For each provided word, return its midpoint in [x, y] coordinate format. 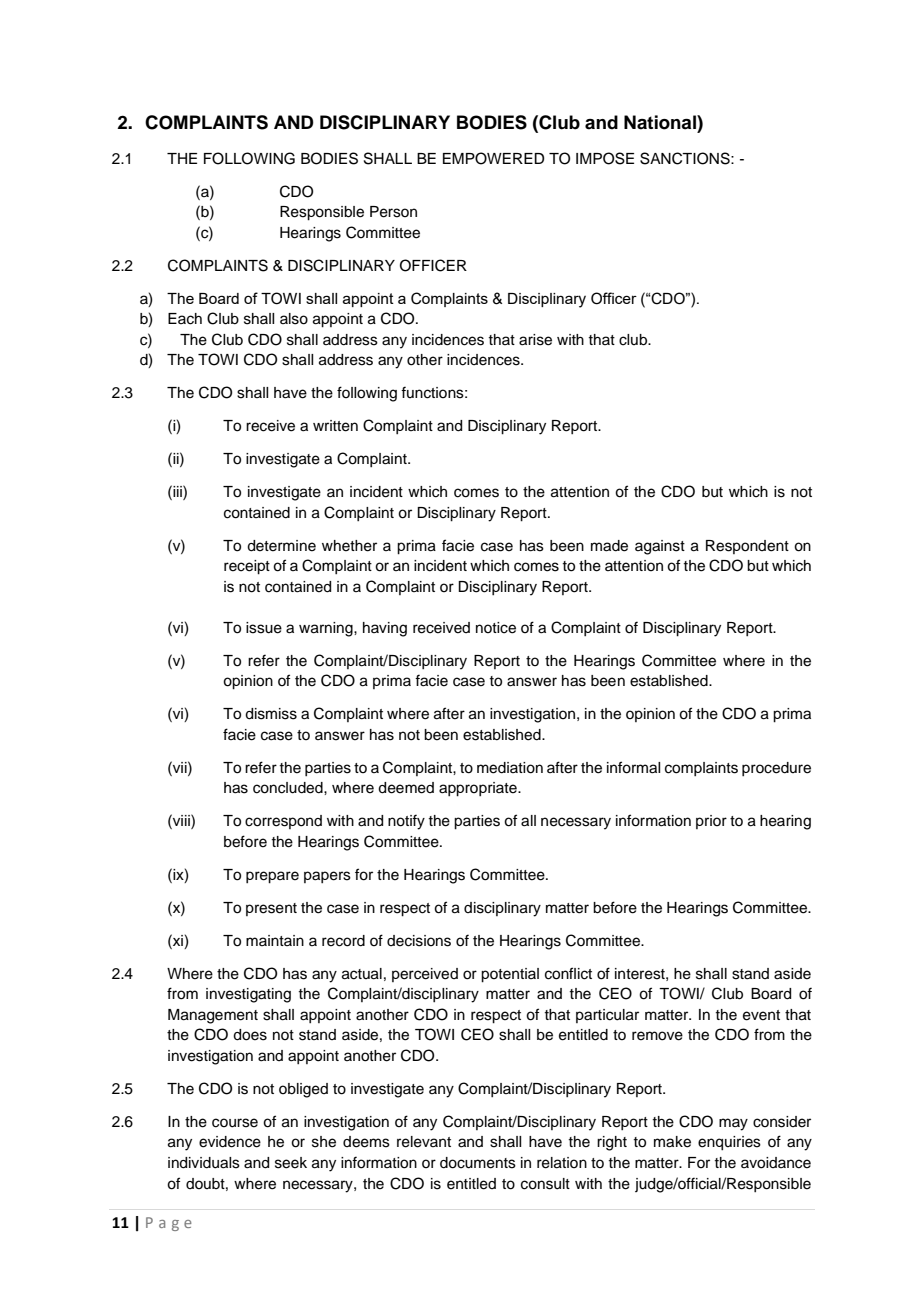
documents [478, 1163]
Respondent [747, 547]
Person [393, 212]
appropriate [479, 789]
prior [711, 822]
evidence [230, 1142]
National [661, 122]
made [609, 546]
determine [281, 546]
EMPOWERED [494, 158]
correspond [283, 822]
